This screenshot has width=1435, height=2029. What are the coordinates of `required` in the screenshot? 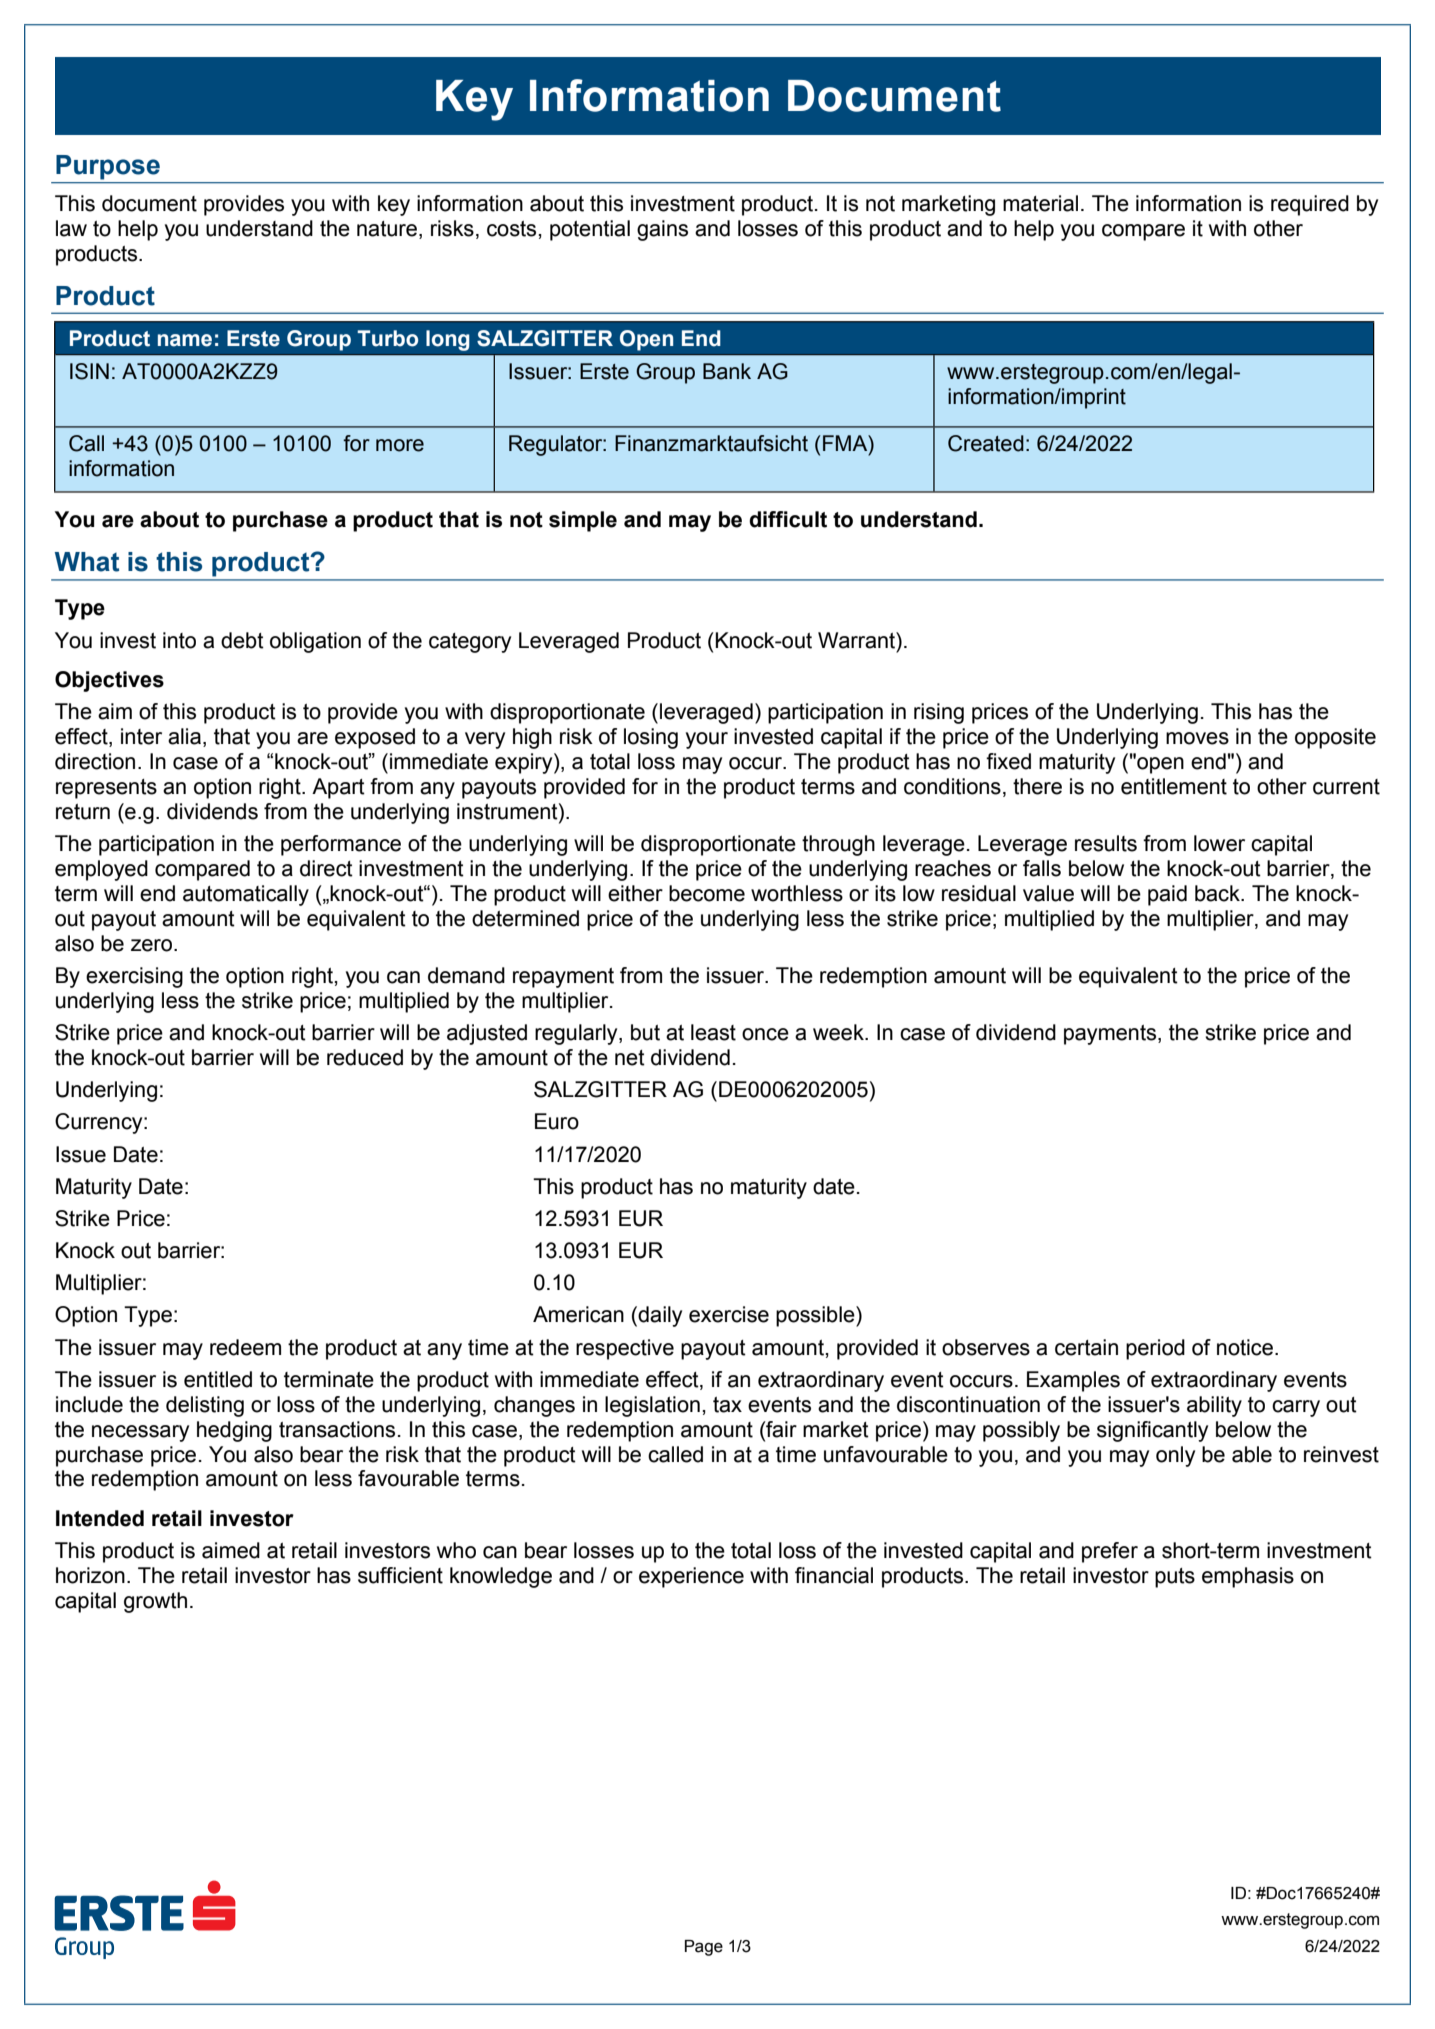 It's located at (1310, 205).
